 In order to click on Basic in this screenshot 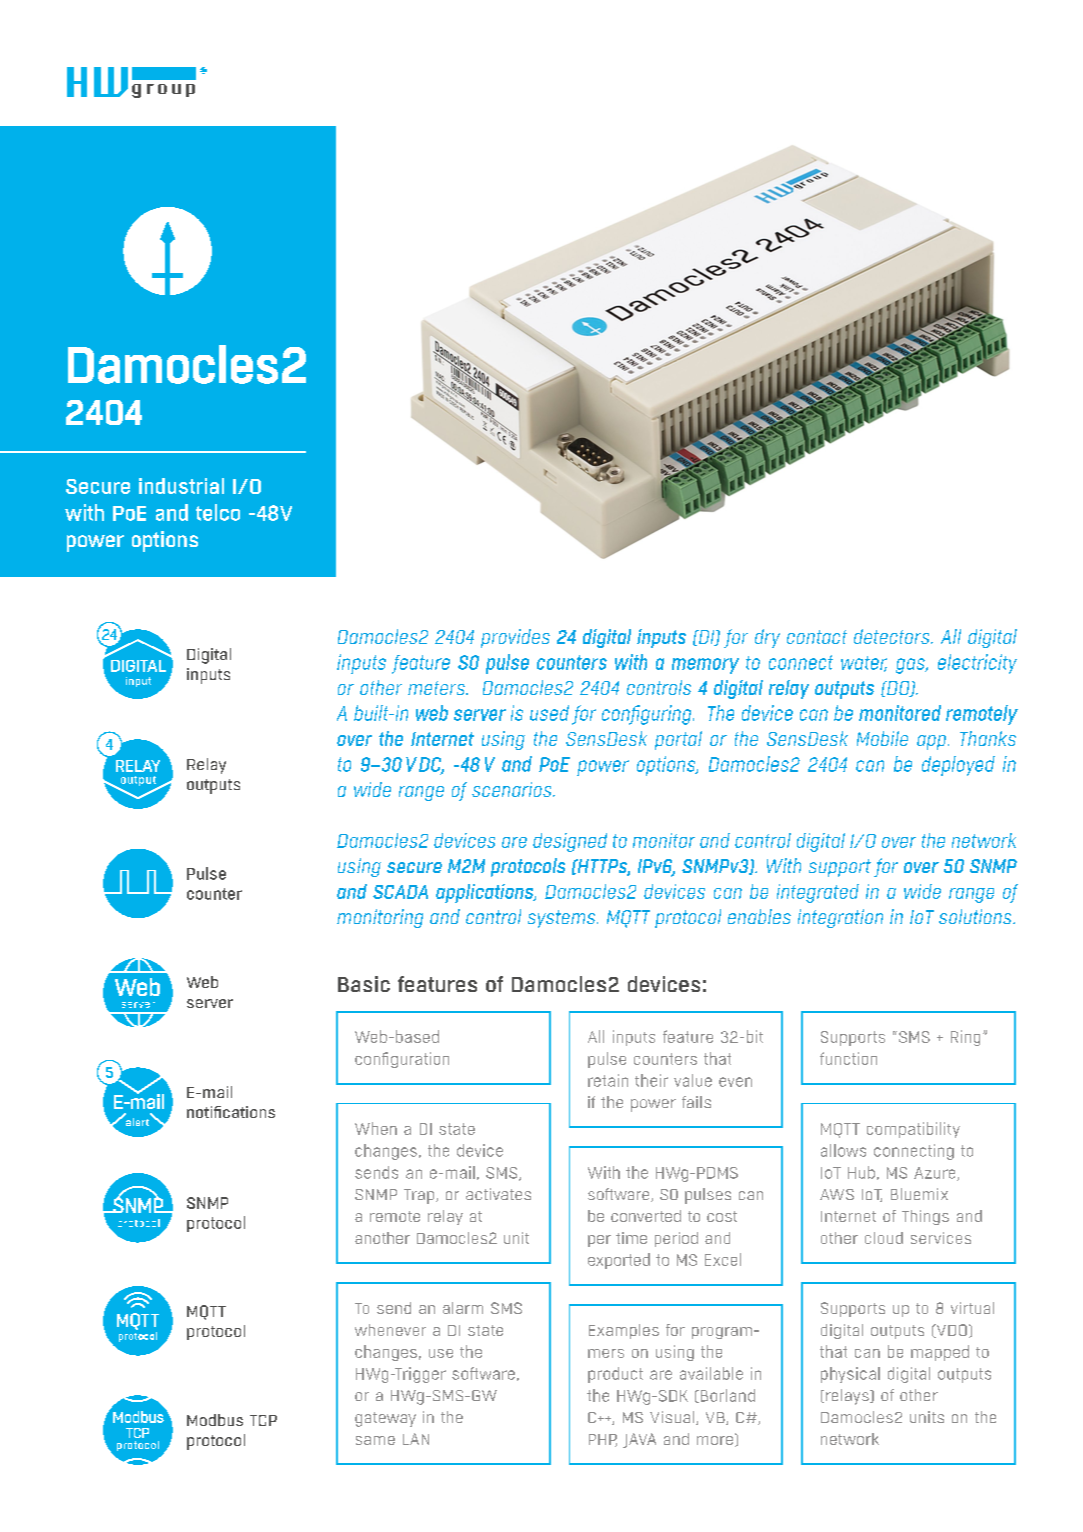, I will do `click(364, 984)`.
